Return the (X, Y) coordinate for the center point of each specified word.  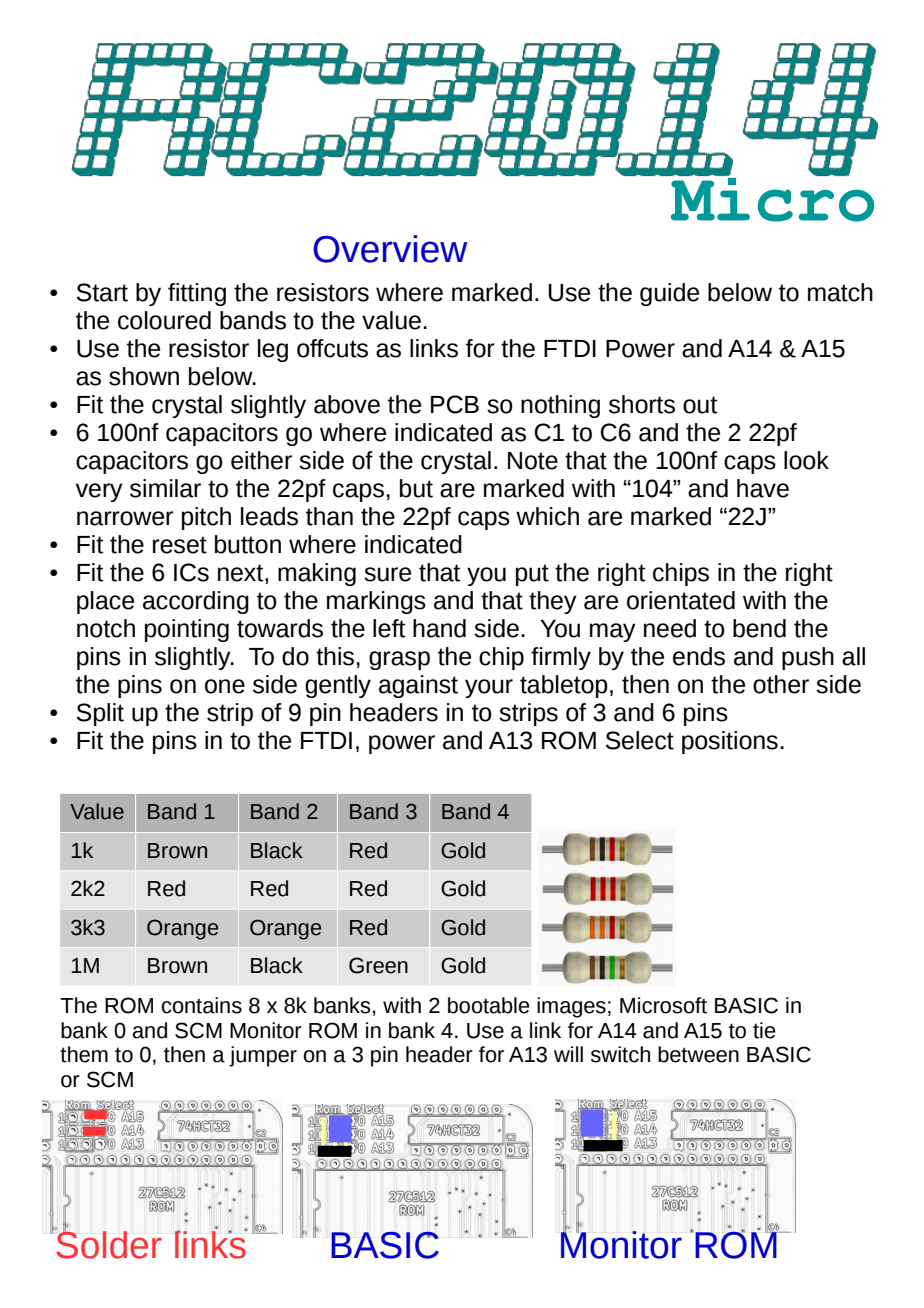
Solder (108, 1243)
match (840, 292)
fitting (197, 294)
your (489, 688)
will (568, 1054)
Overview (390, 249)
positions (730, 742)
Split (100, 714)
